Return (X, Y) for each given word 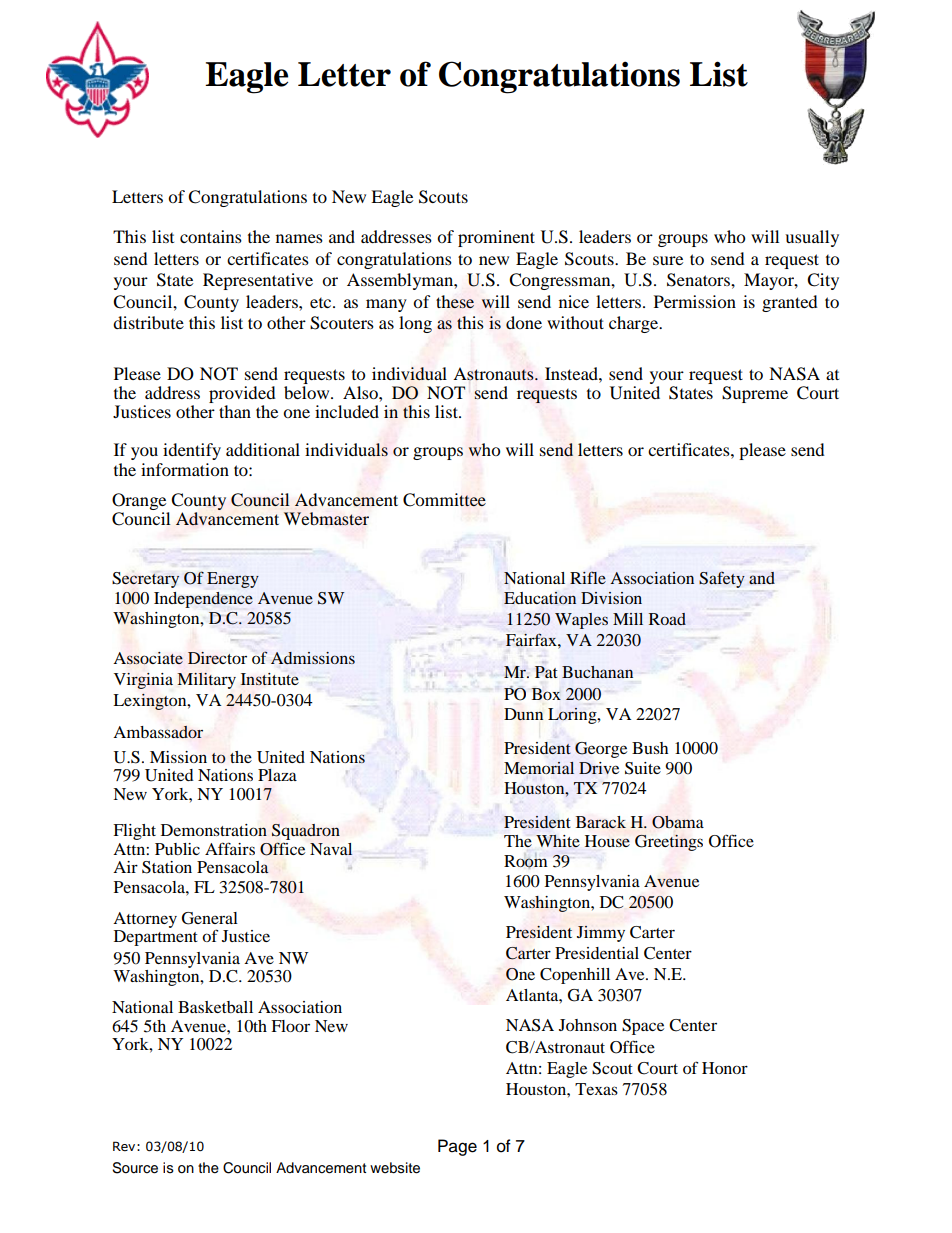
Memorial (539, 768)
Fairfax (532, 639)
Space (643, 1027)
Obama (678, 822)
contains (211, 236)
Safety (722, 580)
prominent (496, 238)
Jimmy (601, 934)
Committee (444, 500)
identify (192, 451)
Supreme (755, 394)
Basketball (215, 1007)
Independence (203, 600)
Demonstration (214, 830)
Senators (699, 280)
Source (135, 1168)
